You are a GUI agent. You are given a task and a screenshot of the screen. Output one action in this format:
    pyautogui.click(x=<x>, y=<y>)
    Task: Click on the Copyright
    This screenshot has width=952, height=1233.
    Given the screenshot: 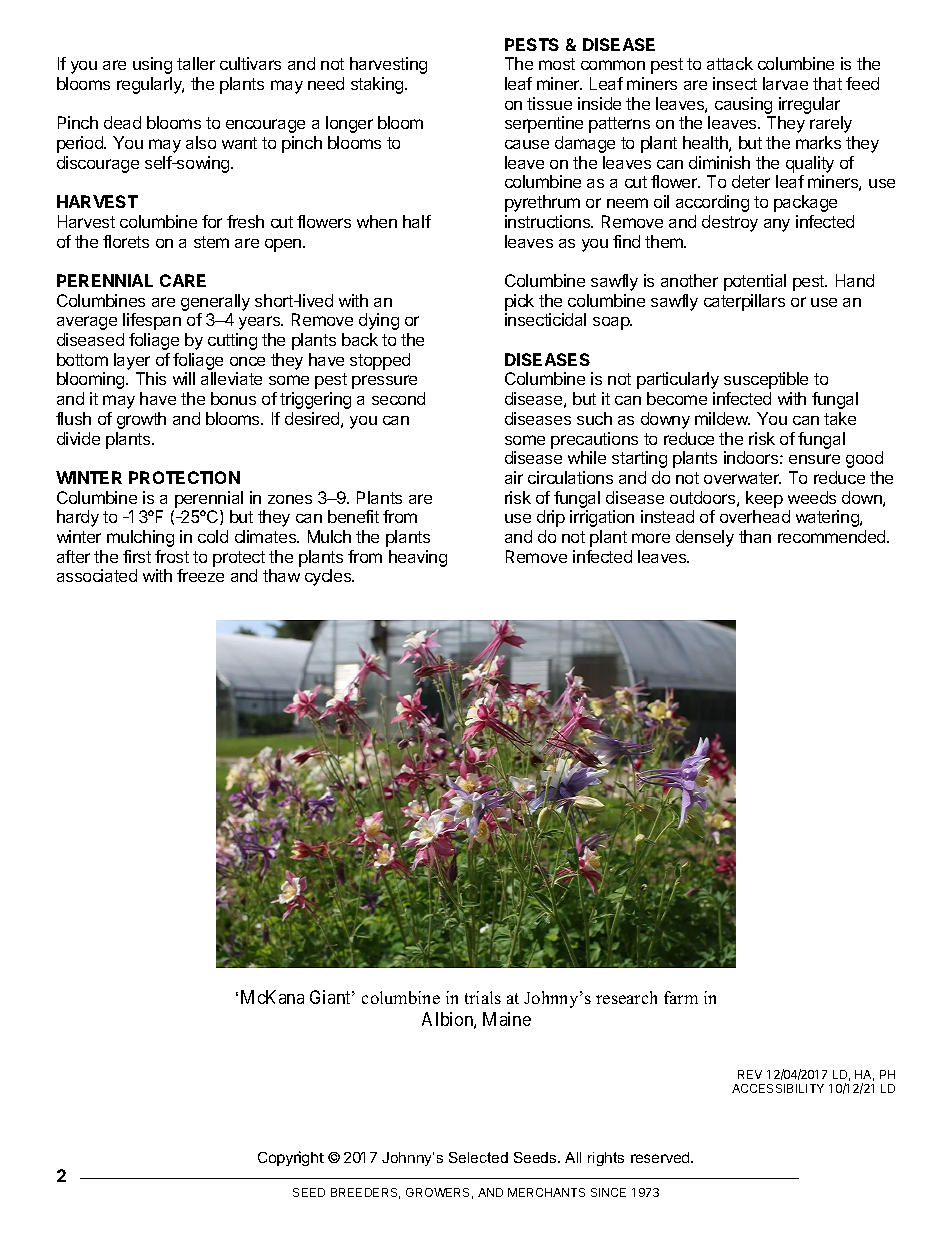 What is the action you would take?
    pyautogui.click(x=291, y=1158)
